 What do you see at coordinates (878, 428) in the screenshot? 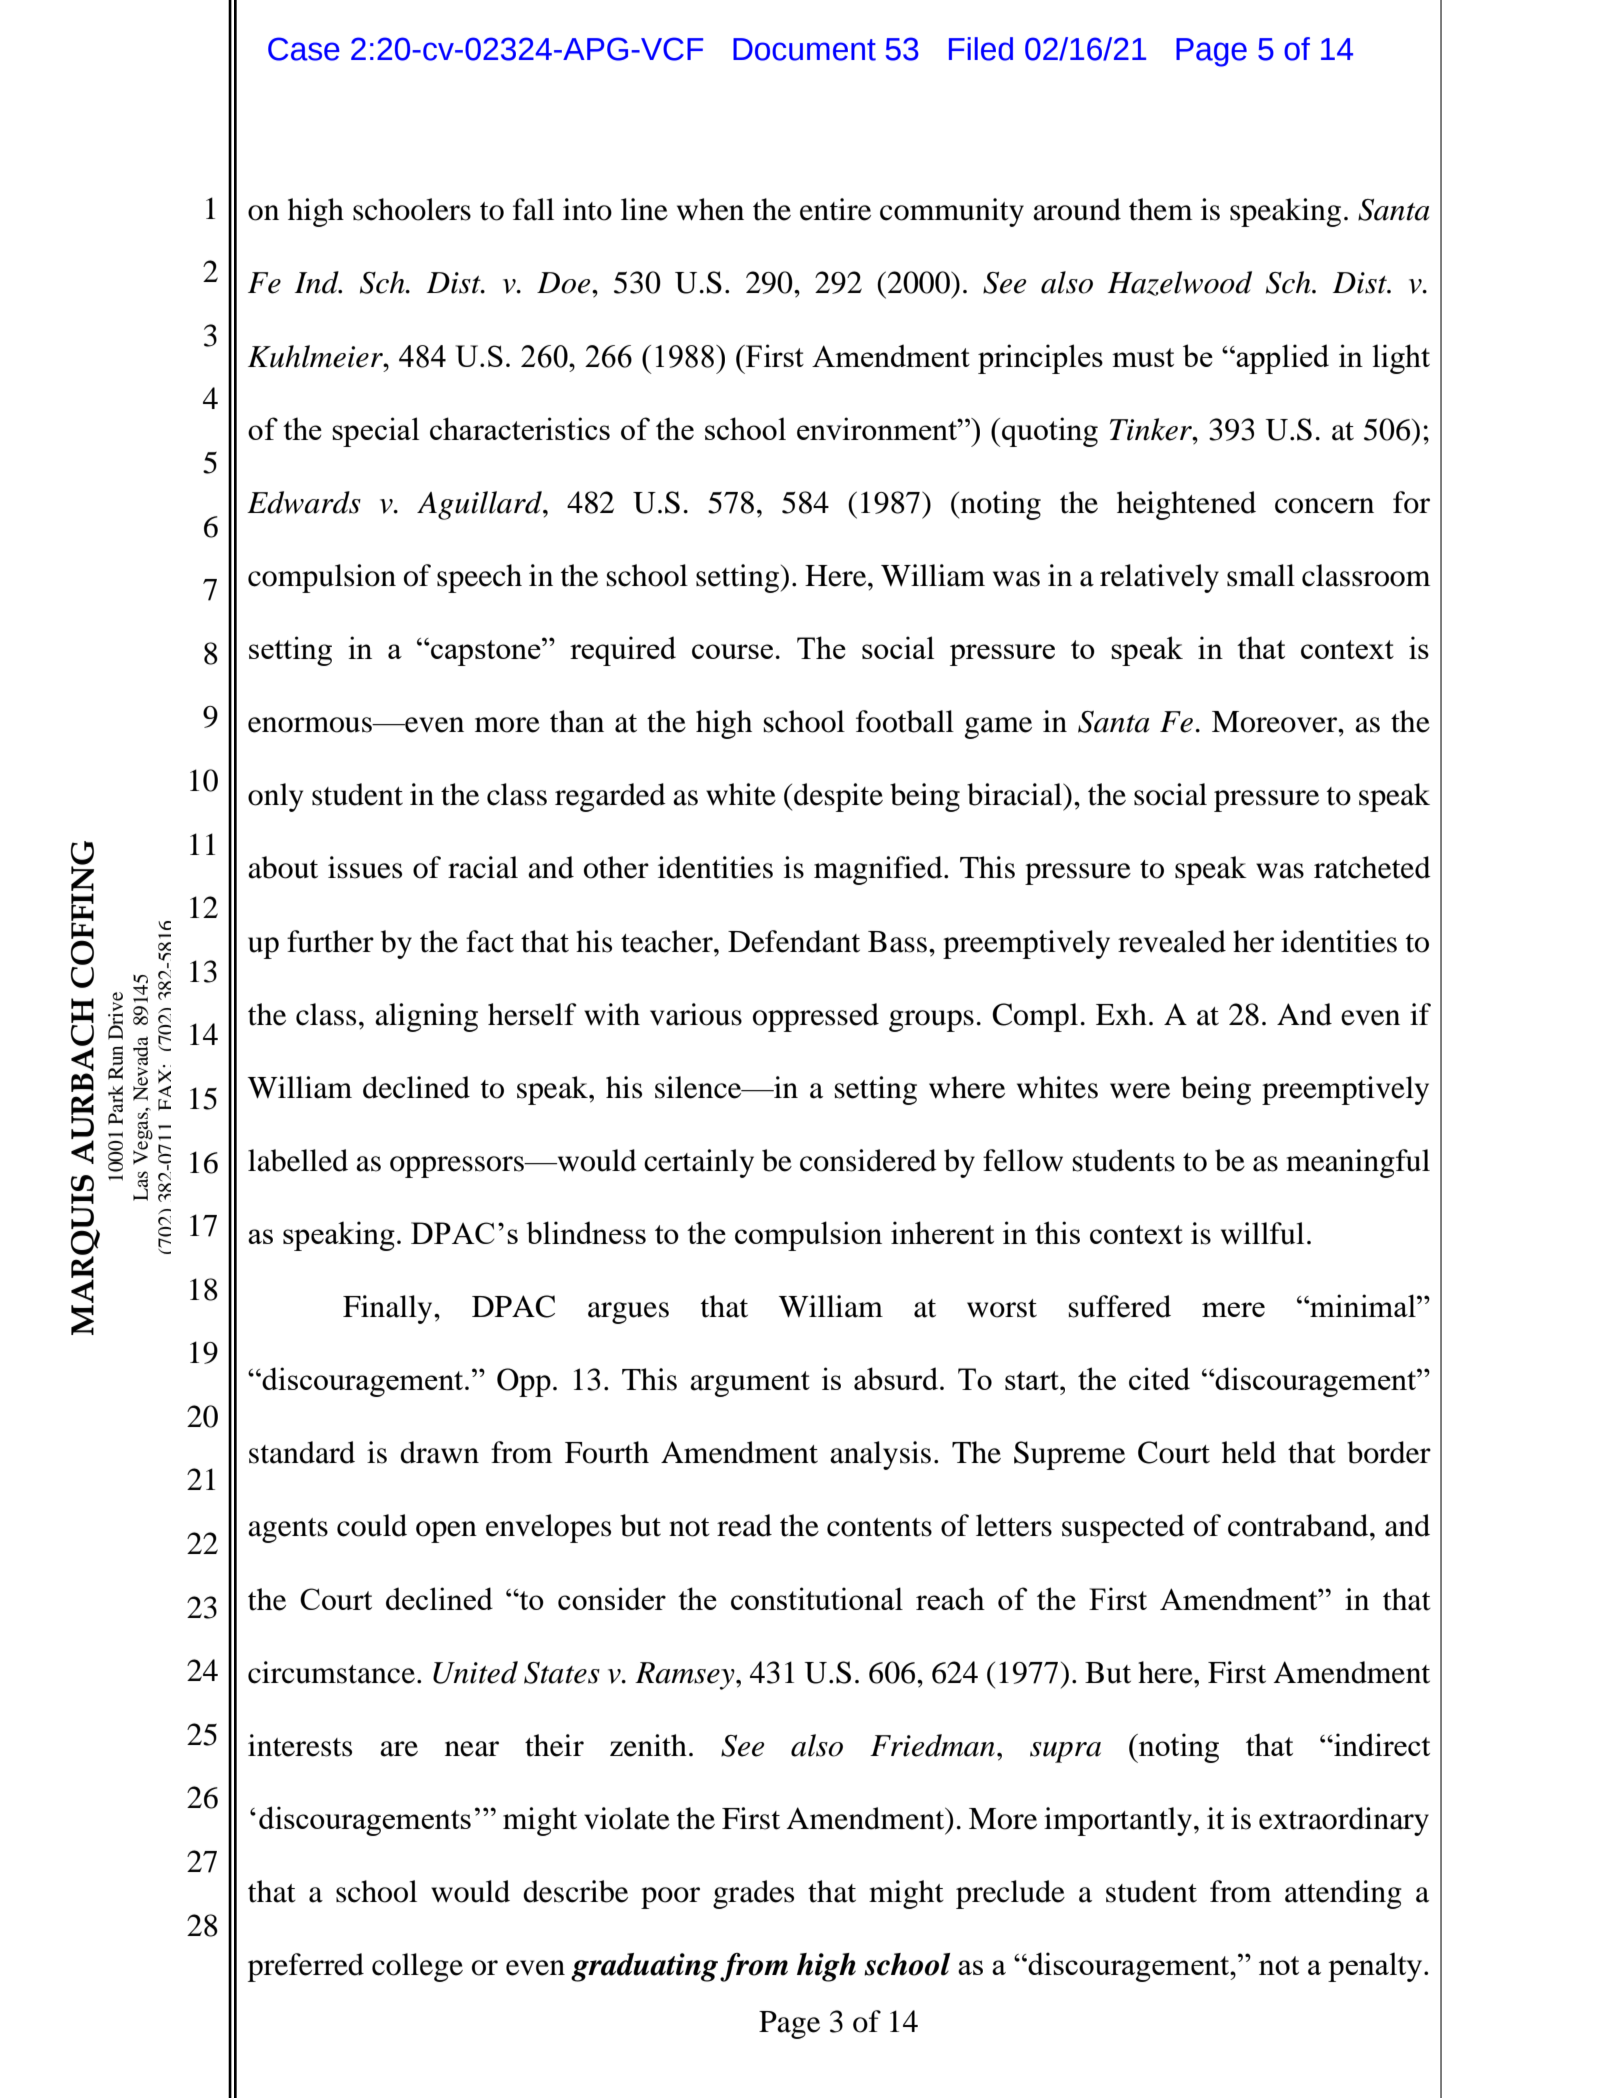
I see `environment` at bounding box center [878, 428].
